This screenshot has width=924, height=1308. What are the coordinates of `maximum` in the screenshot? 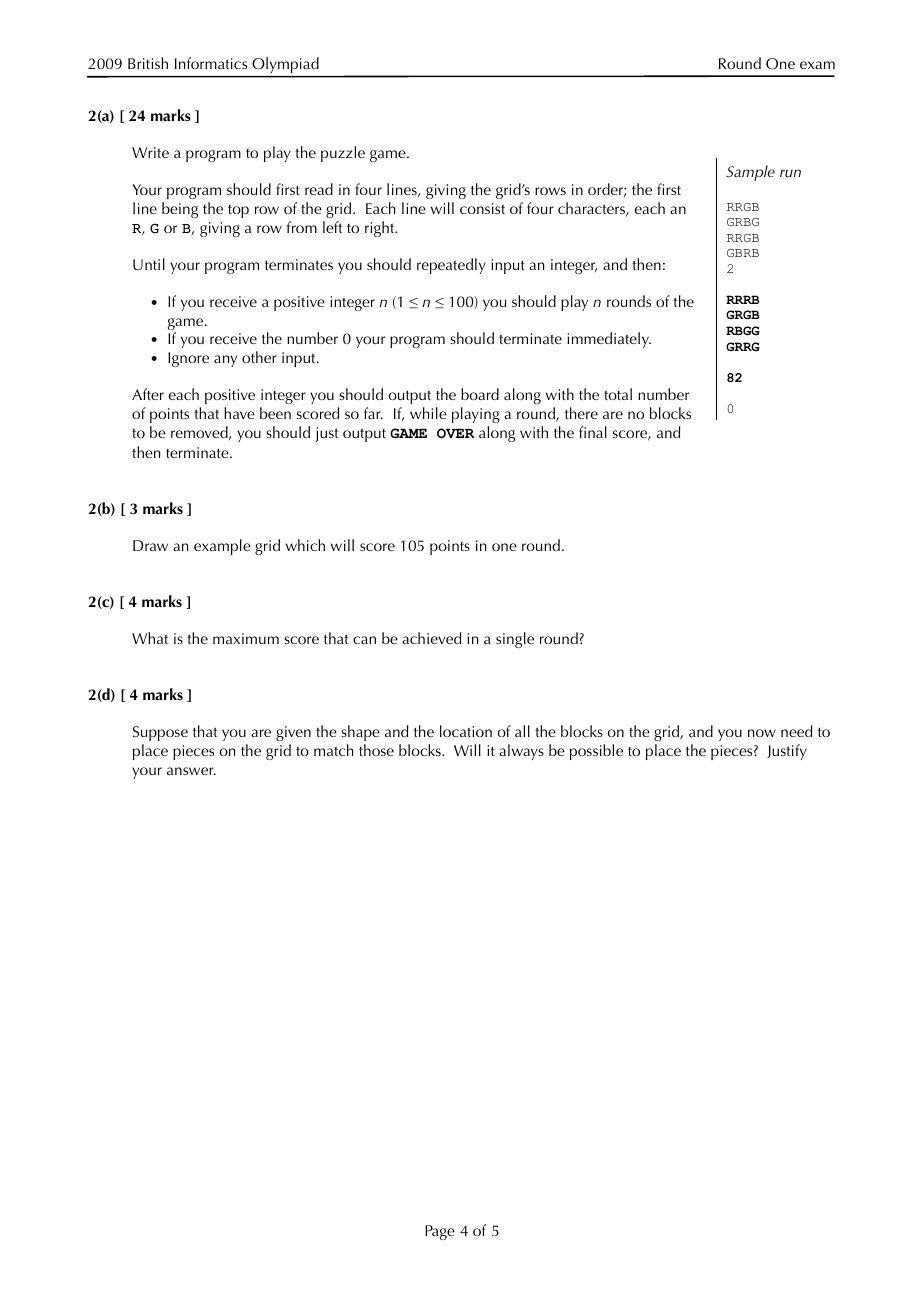 It's located at (246, 638).
